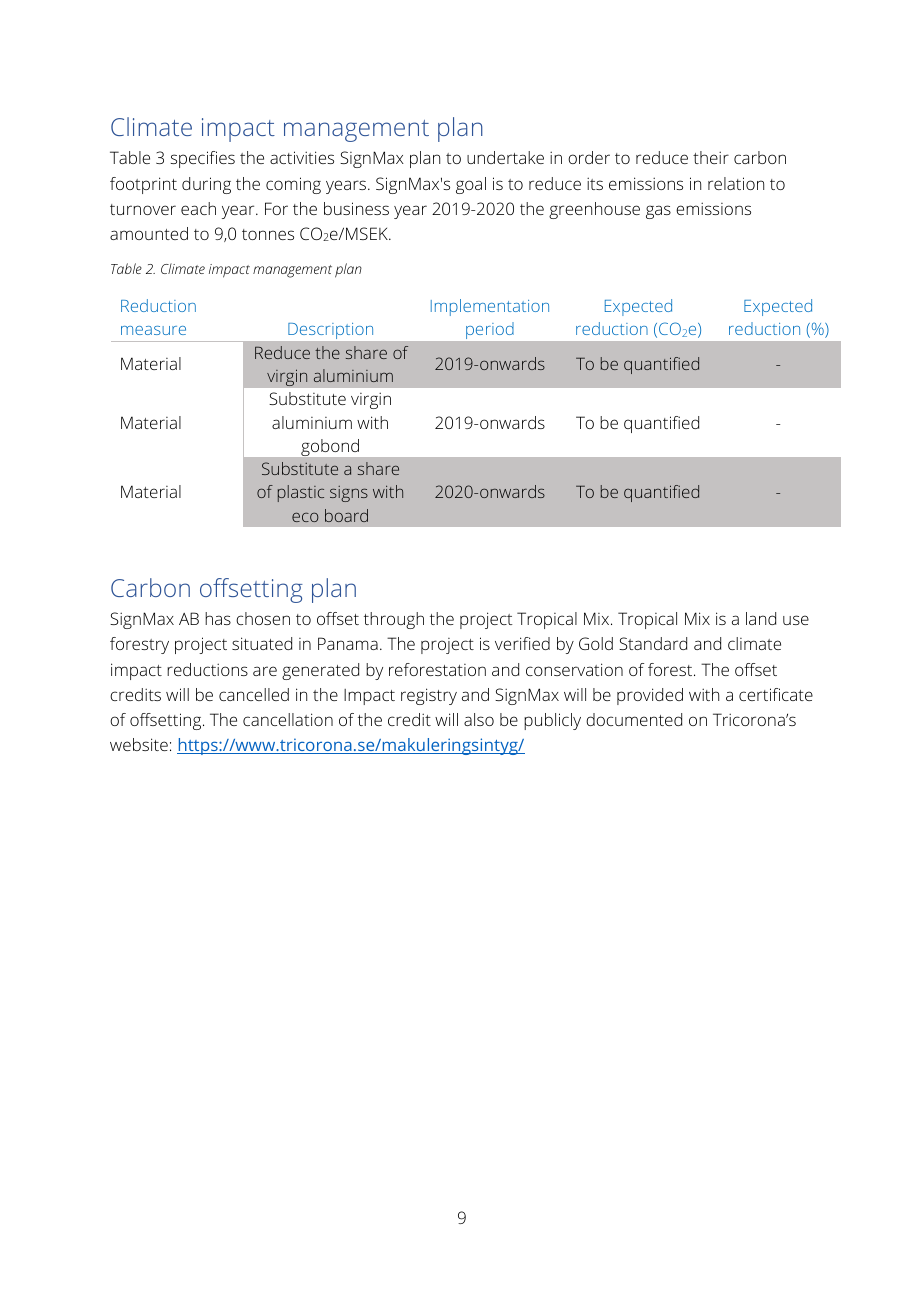 The image size is (924, 1308). Describe the element at coordinates (218, 618) in the image. I see `has` at that location.
